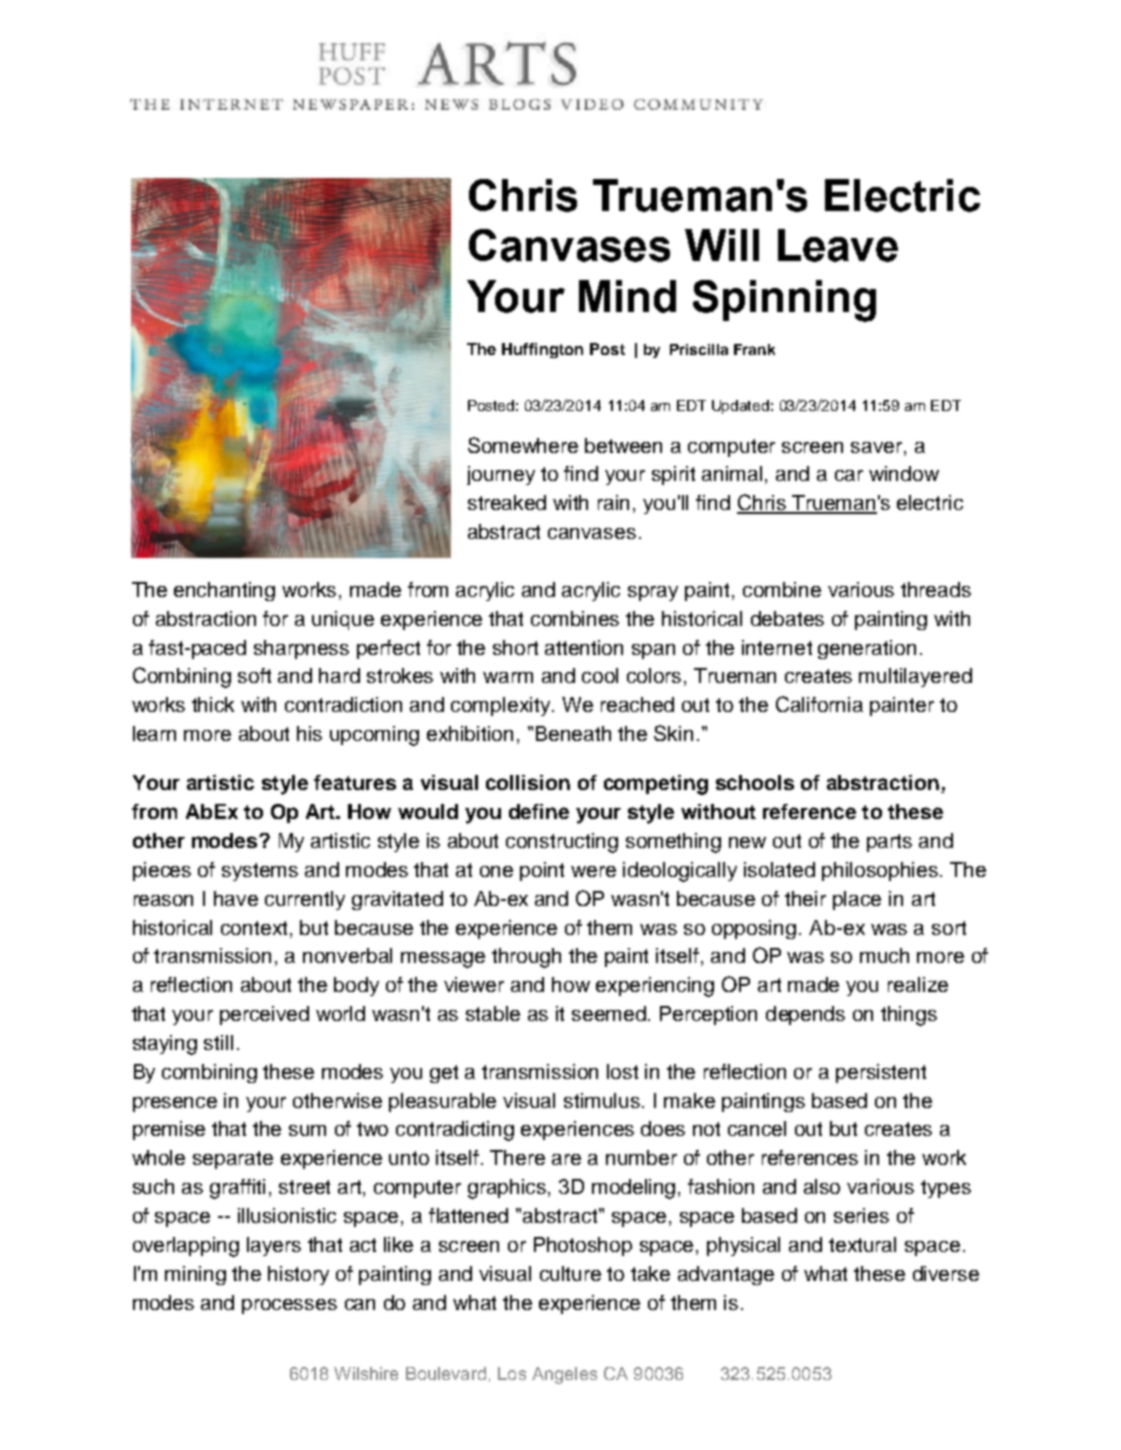 The image size is (1121, 1450). Describe the element at coordinates (564, 1375) in the page. I see `Angeles` at that location.
